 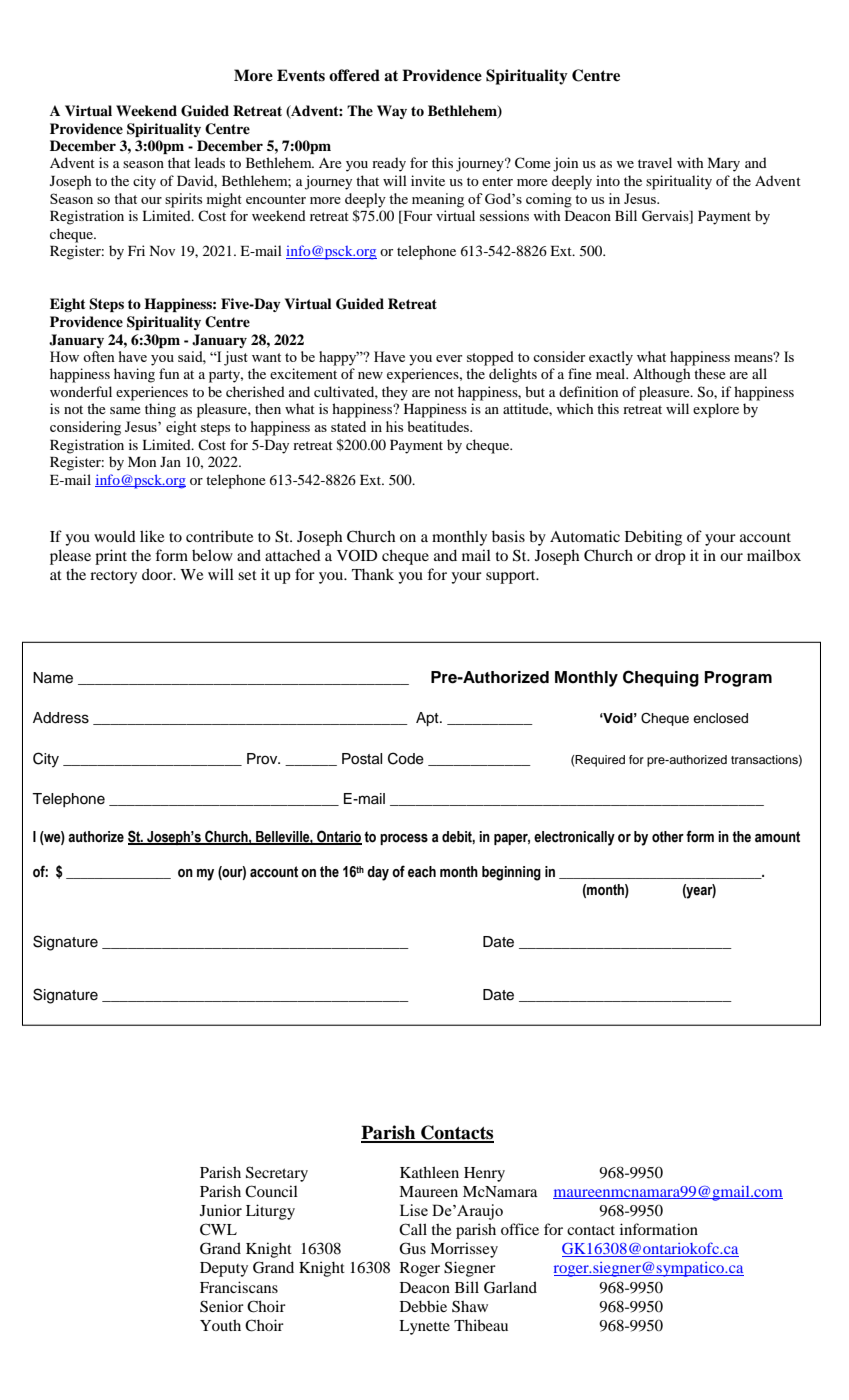 I want to click on other, so click(x=668, y=837).
